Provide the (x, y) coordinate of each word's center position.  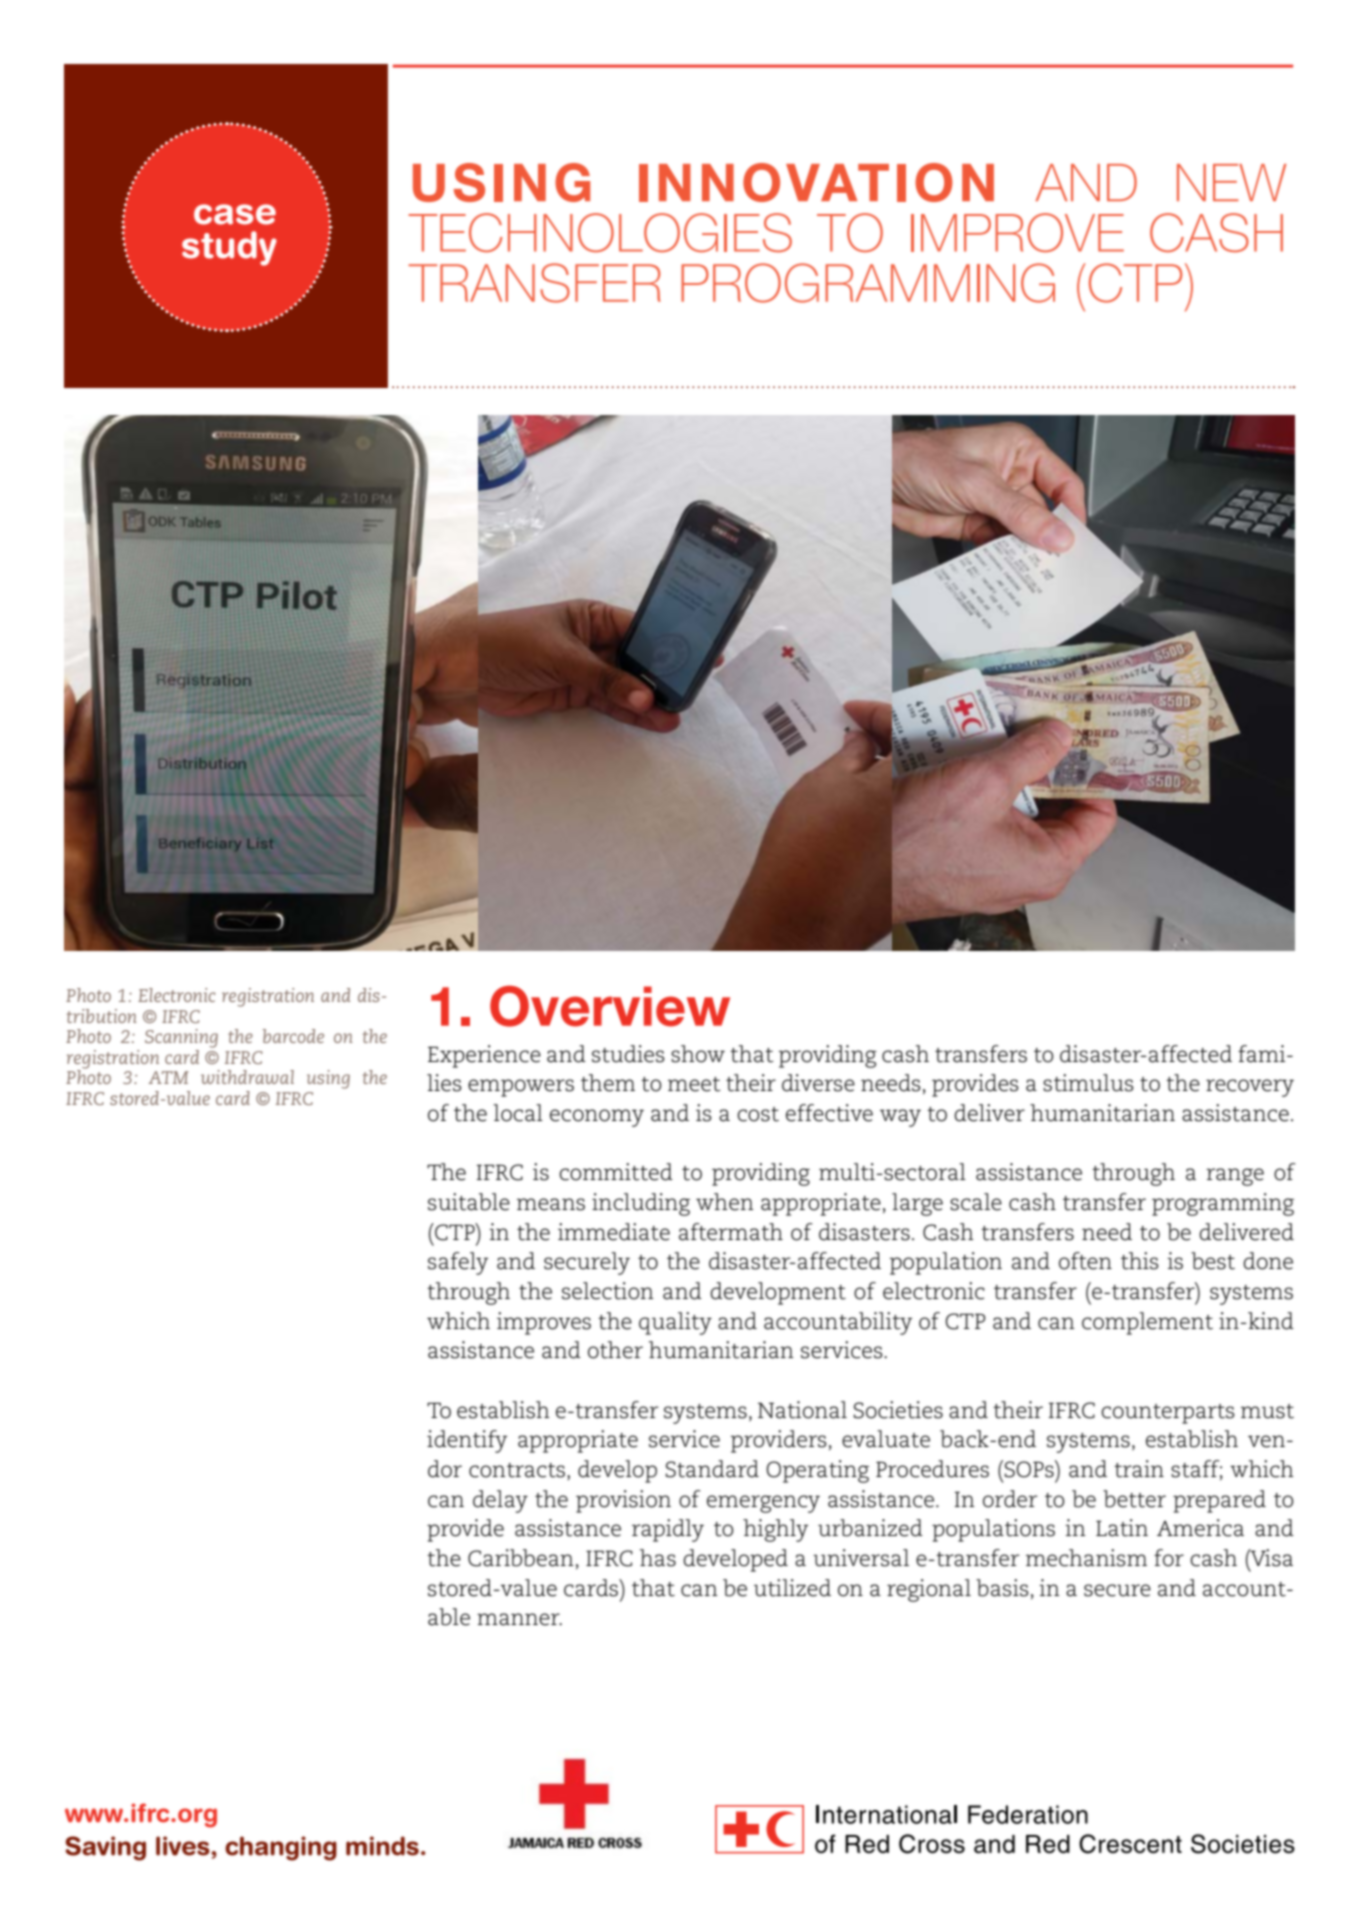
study (229, 248)
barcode (293, 1036)
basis (1002, 1588)
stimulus (1088, 1083)
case (235, 214)
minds (382, 1846)
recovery (1250, 1088)
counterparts (1167, 1414)
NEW (1231, 182)
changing (281, 1848)
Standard (712, 1469)
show (698, 1054)
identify (467, 1441)
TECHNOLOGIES (600, 233)
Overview (610, 1006)
